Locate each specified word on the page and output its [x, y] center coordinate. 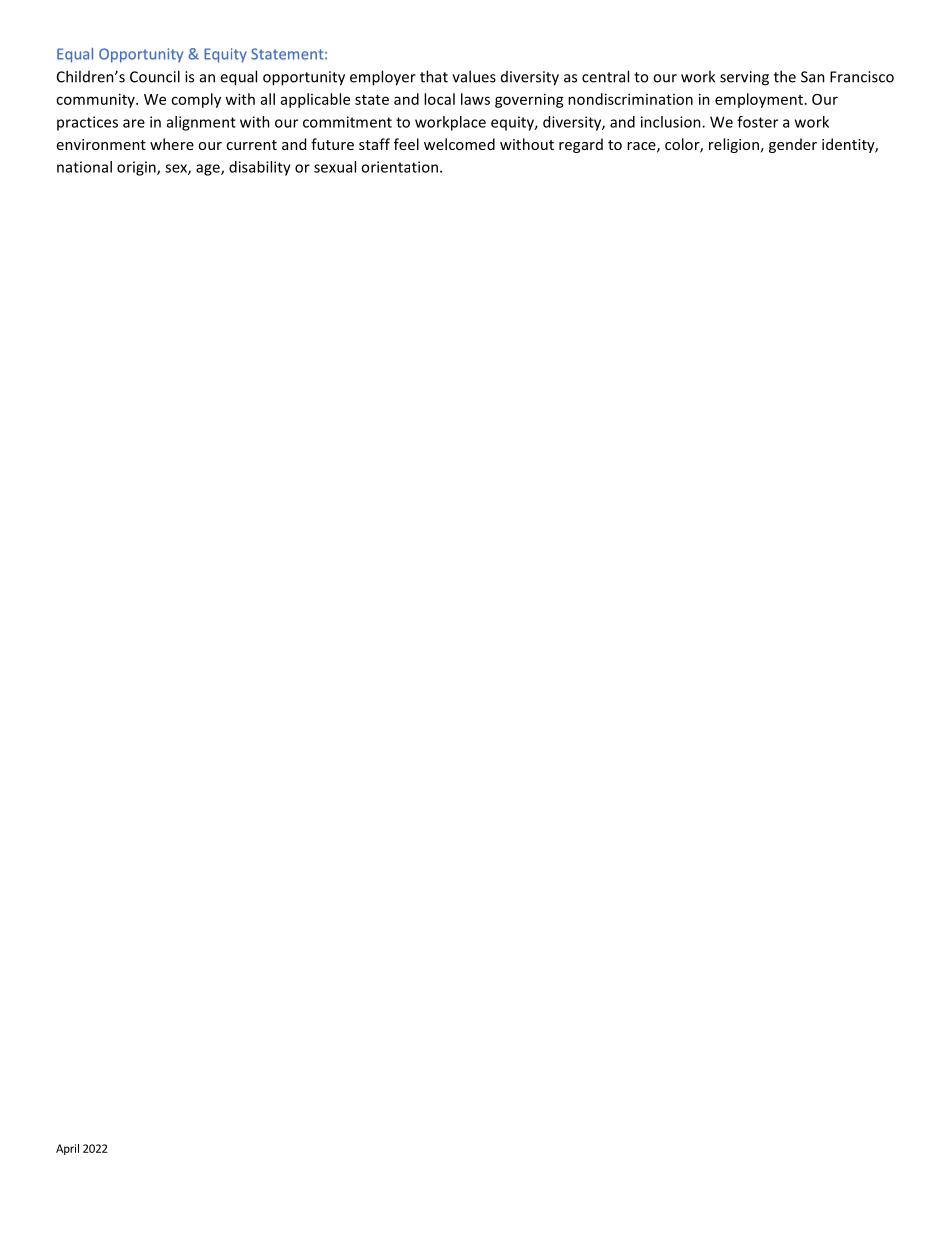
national [84, 167]
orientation [399, 167]
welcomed [459, 144]
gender [793, 145]
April [67, 1149]
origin [137, 168]
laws [475, 99]
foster [757, 122]
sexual [335, 167]
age [209, 170]
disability [260, 168]
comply [196, 100]
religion [734, 145]
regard [581, 145]
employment [759, 100]
